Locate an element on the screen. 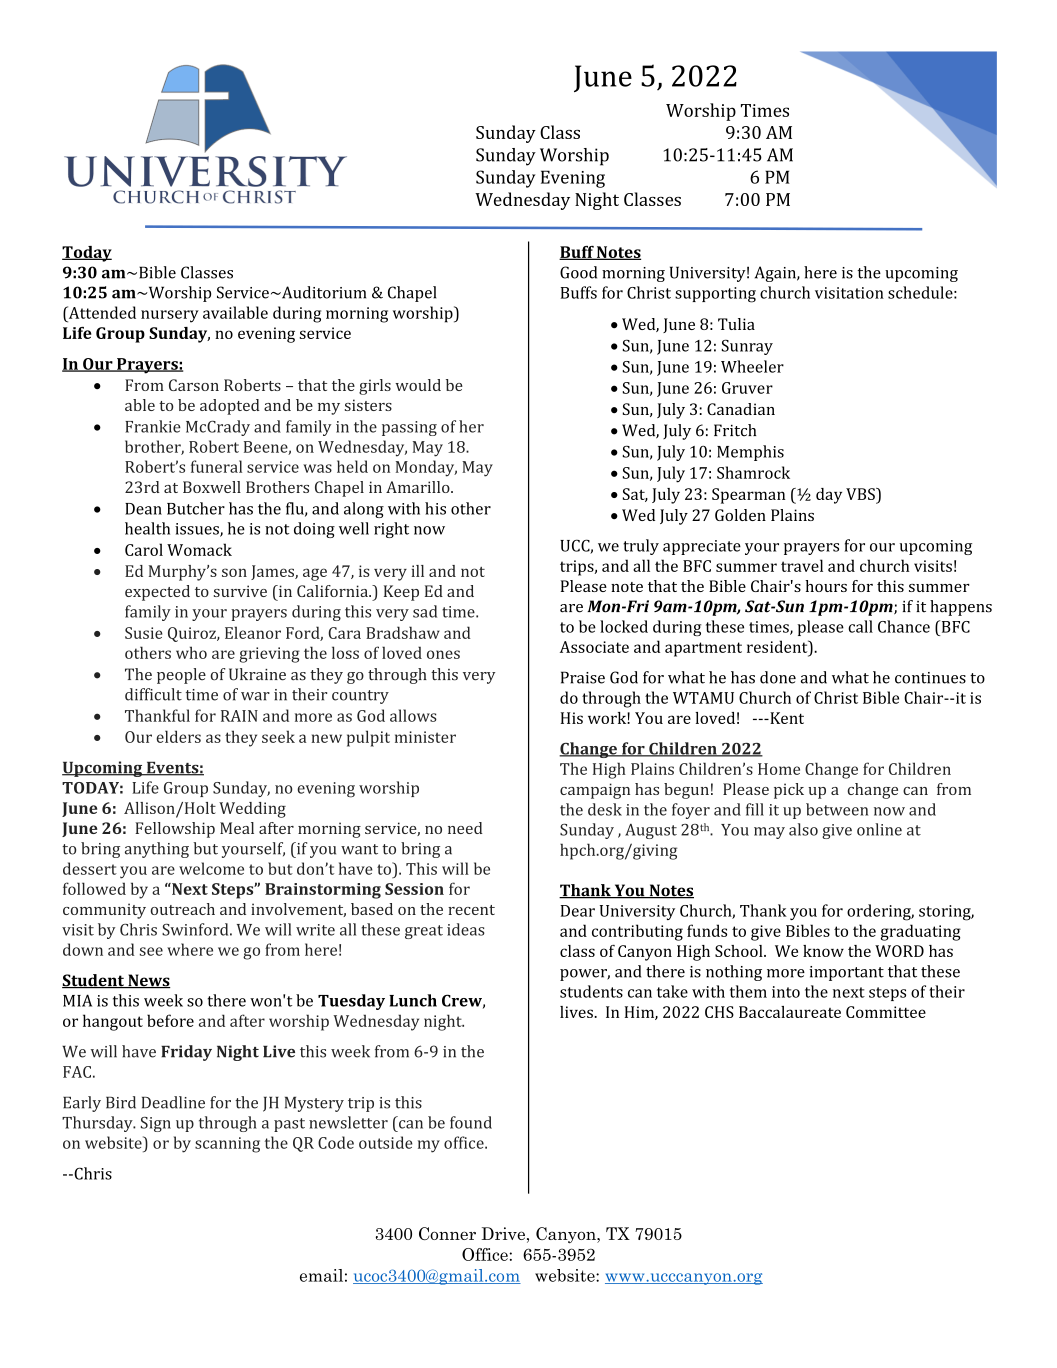  scanning is located at coordinates (227, 1145).
